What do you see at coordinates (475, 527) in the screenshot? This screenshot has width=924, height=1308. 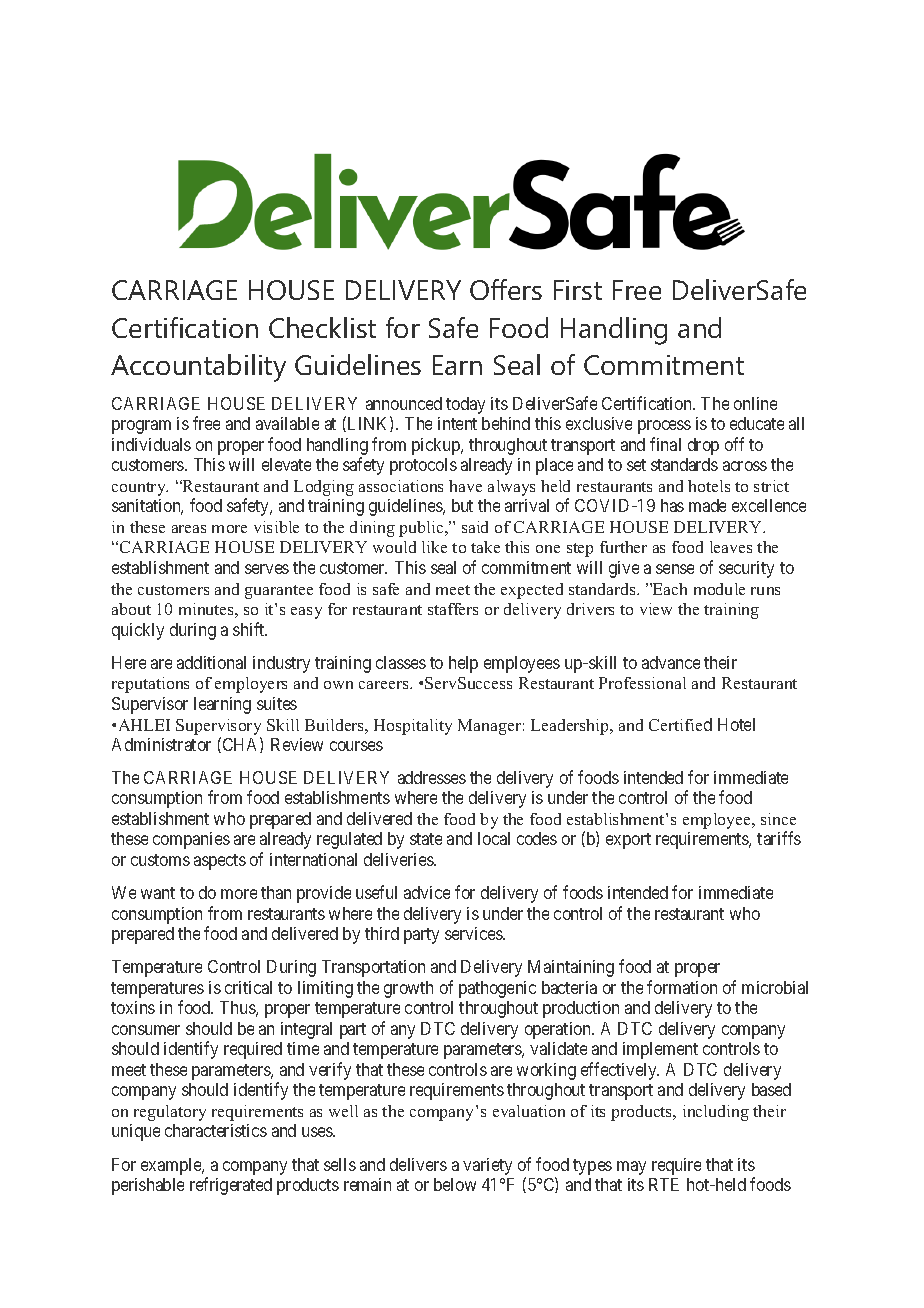 I see `said` at bounding box center [475, 527].
